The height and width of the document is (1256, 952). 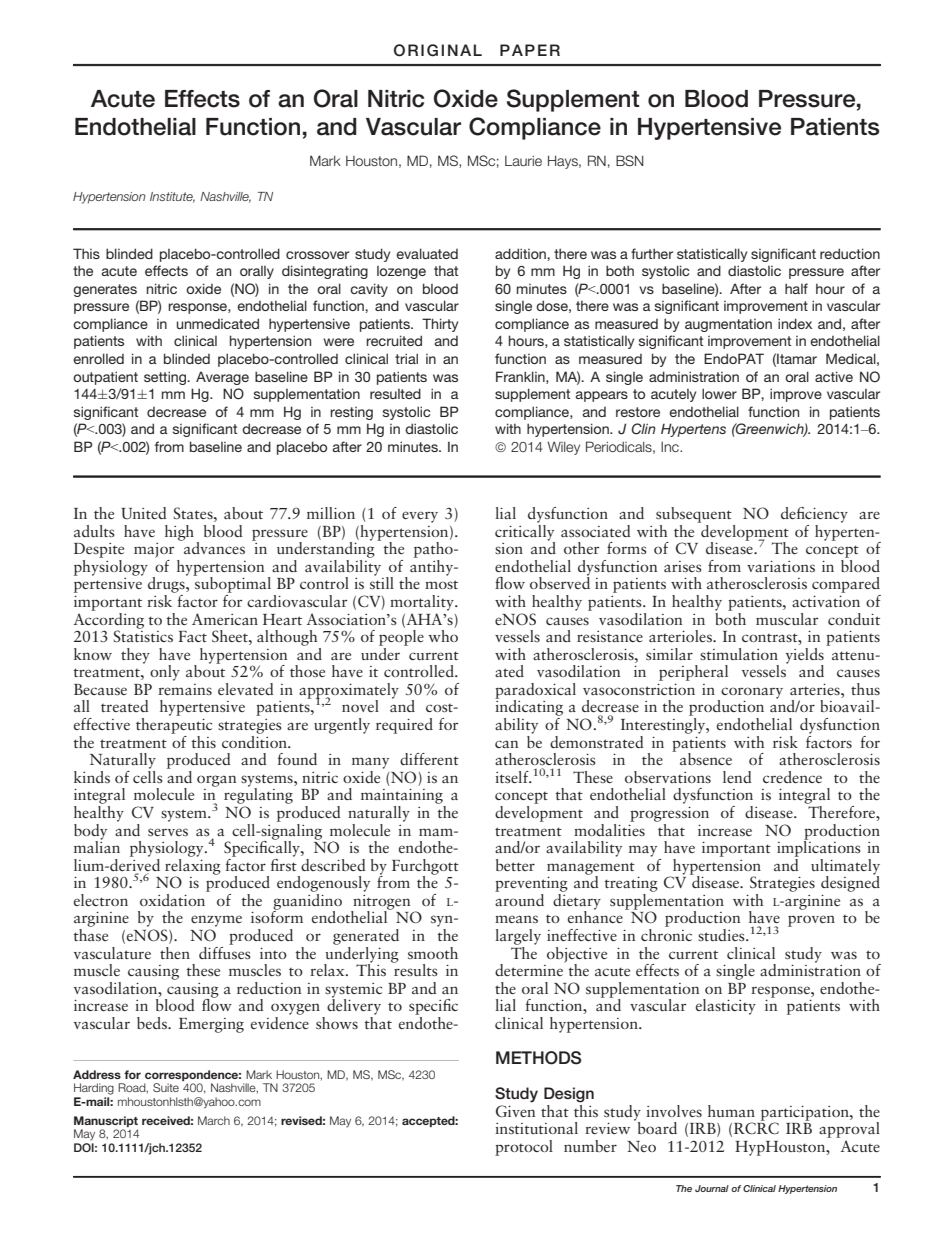 What do you see at coordinates (524, 1148) in the document?
I see `protocol` at bounding box center [524, 1148].
